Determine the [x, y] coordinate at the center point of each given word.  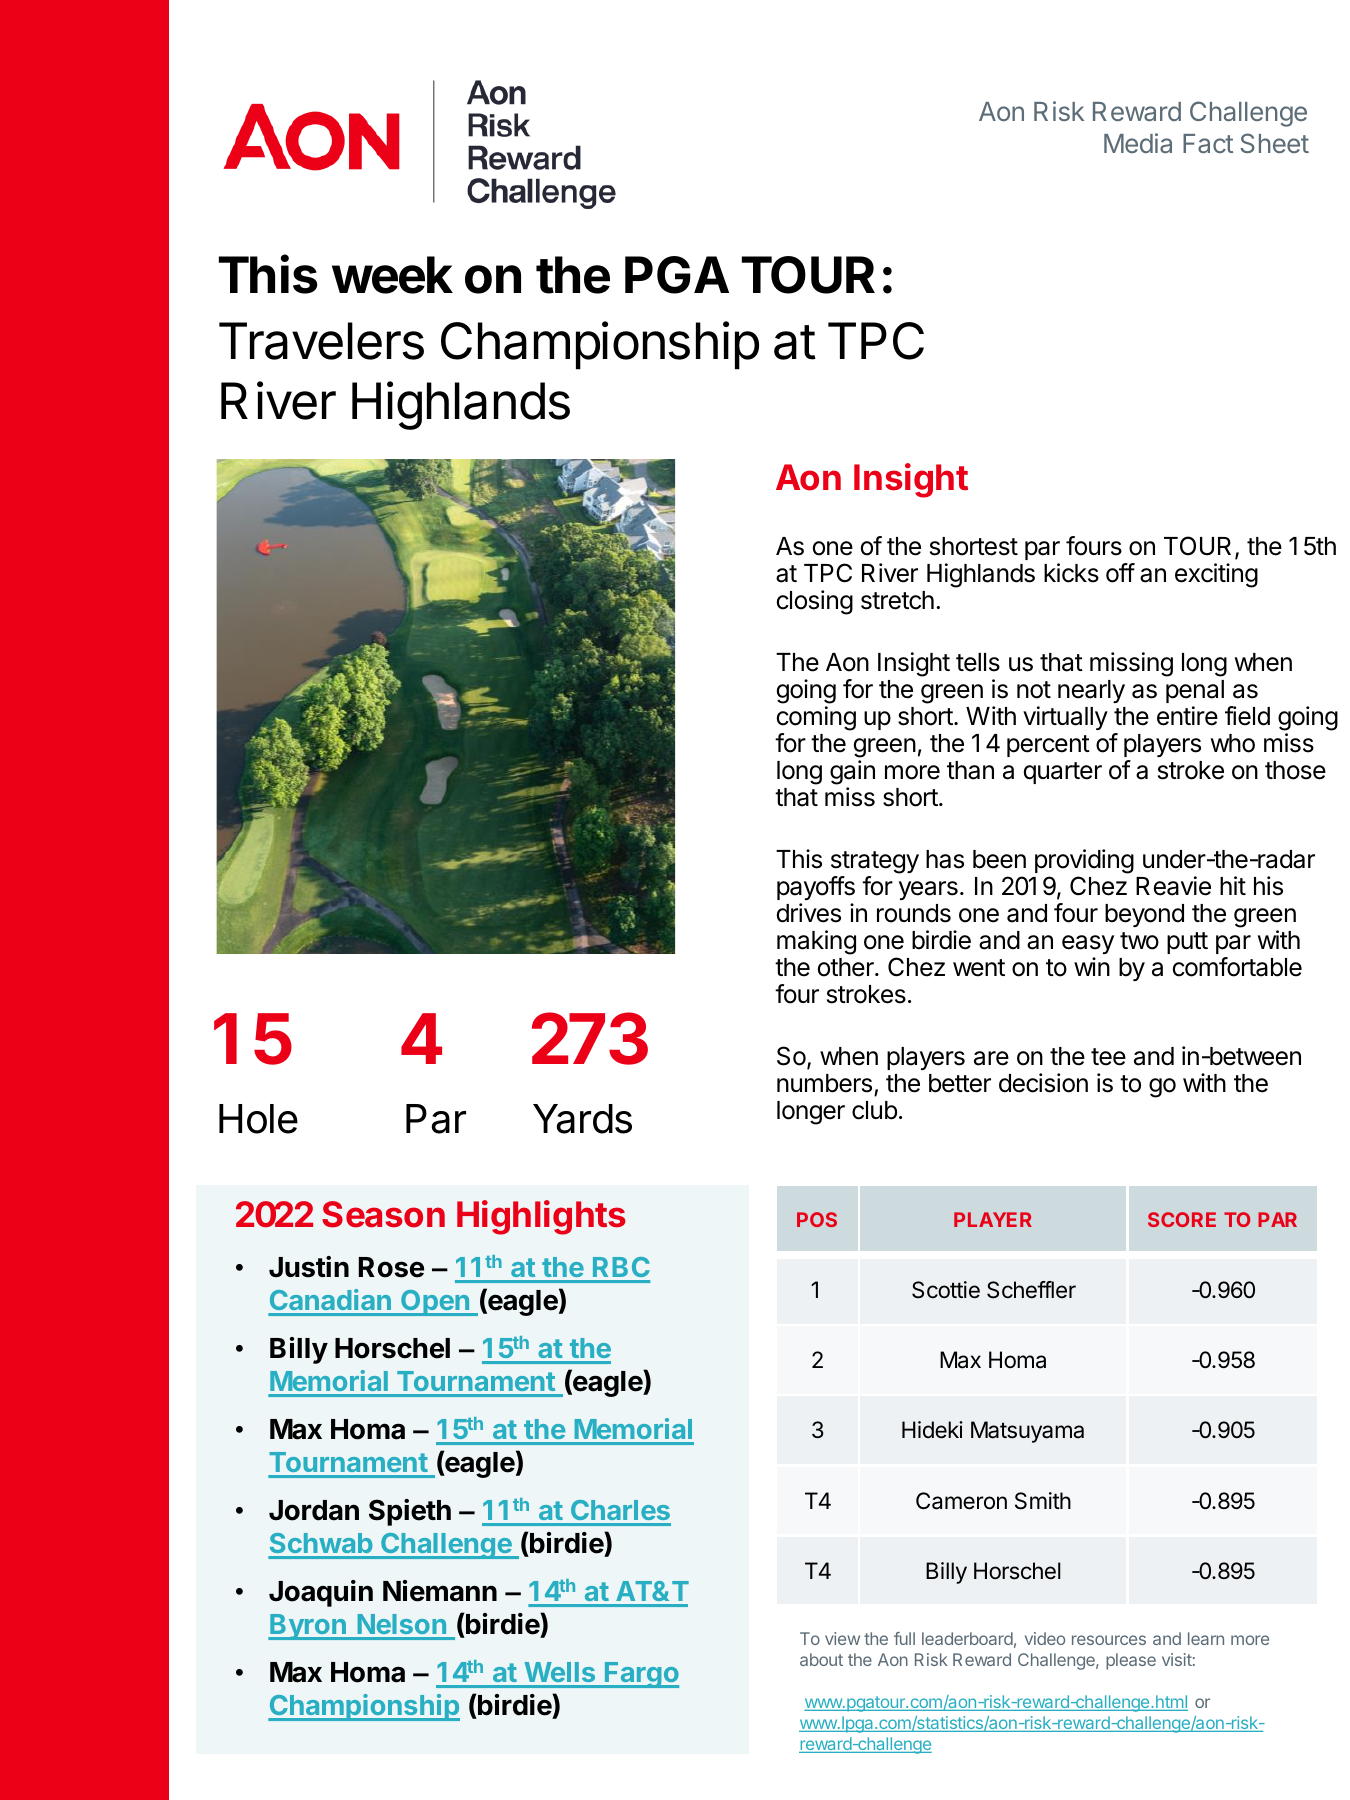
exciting [1216, 575]
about [821, 1659]
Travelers [321, 341]
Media [1138, 143]
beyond [1144, 915]
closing [815, 602]
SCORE [1182, 1219]
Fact [1208, 143]
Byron [308, 1627]
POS [817, 1219]
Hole [258, 1119]
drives [809, 913]
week [392, 275]
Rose [391, 1267]
